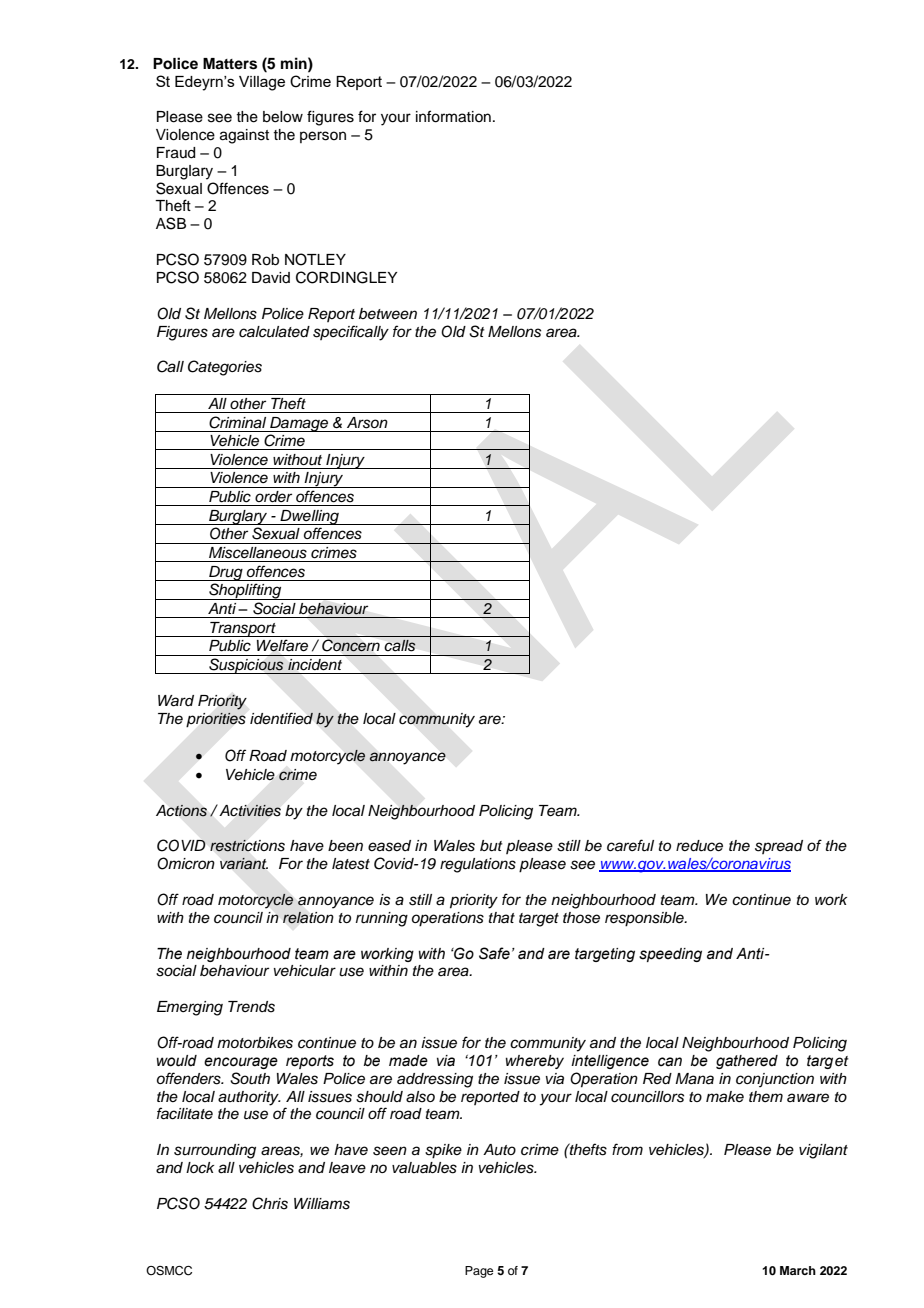 This image has height=1308, width=924. I want to click on Categories, so click(225, 368).
